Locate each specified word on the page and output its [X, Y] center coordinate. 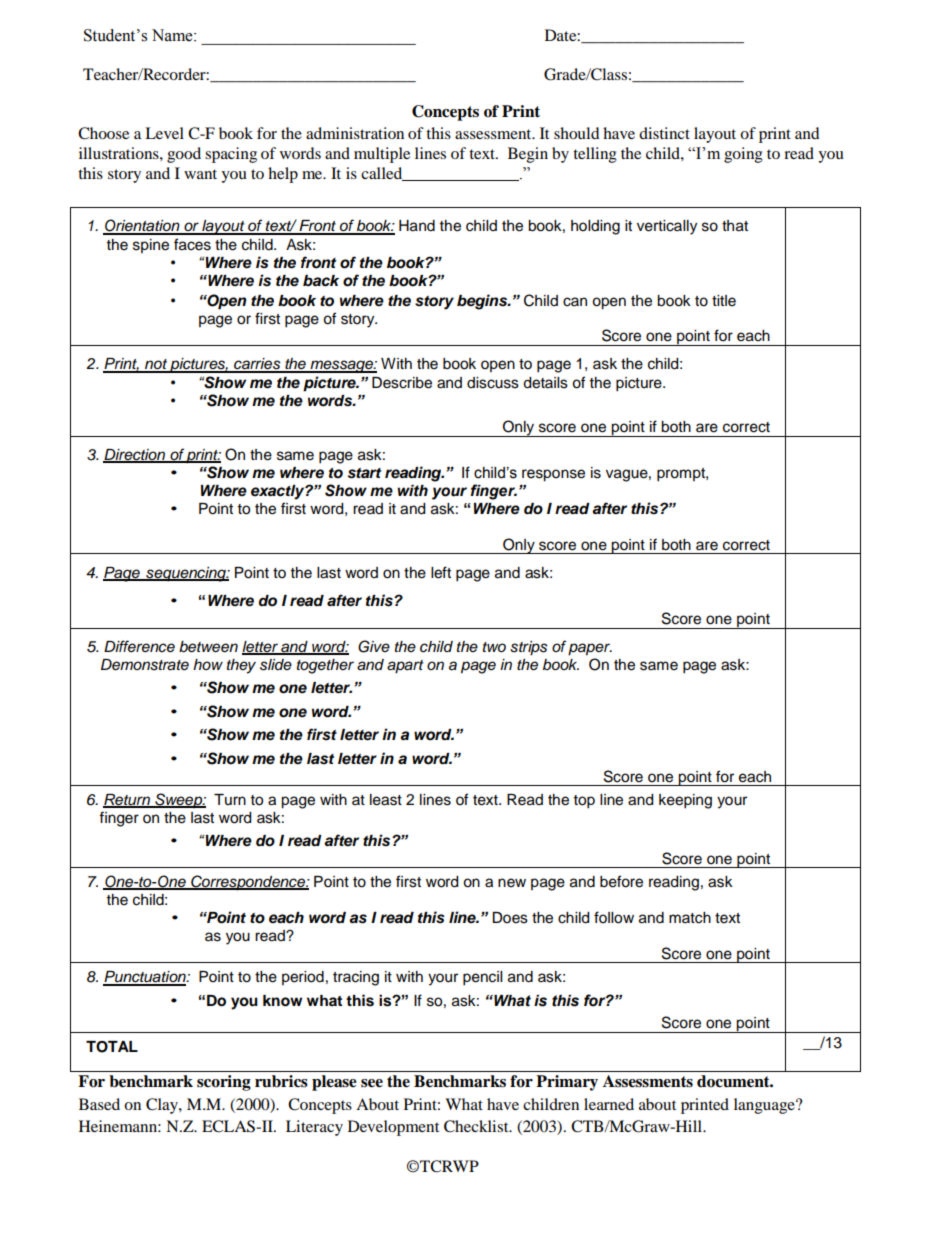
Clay [163, 1106]
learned [609, 1104]
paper [590, 649]
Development [393, 1128]
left [441, 572]
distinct [664, 133]
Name [173, 35]
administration [355, 133]
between [208, 647]
